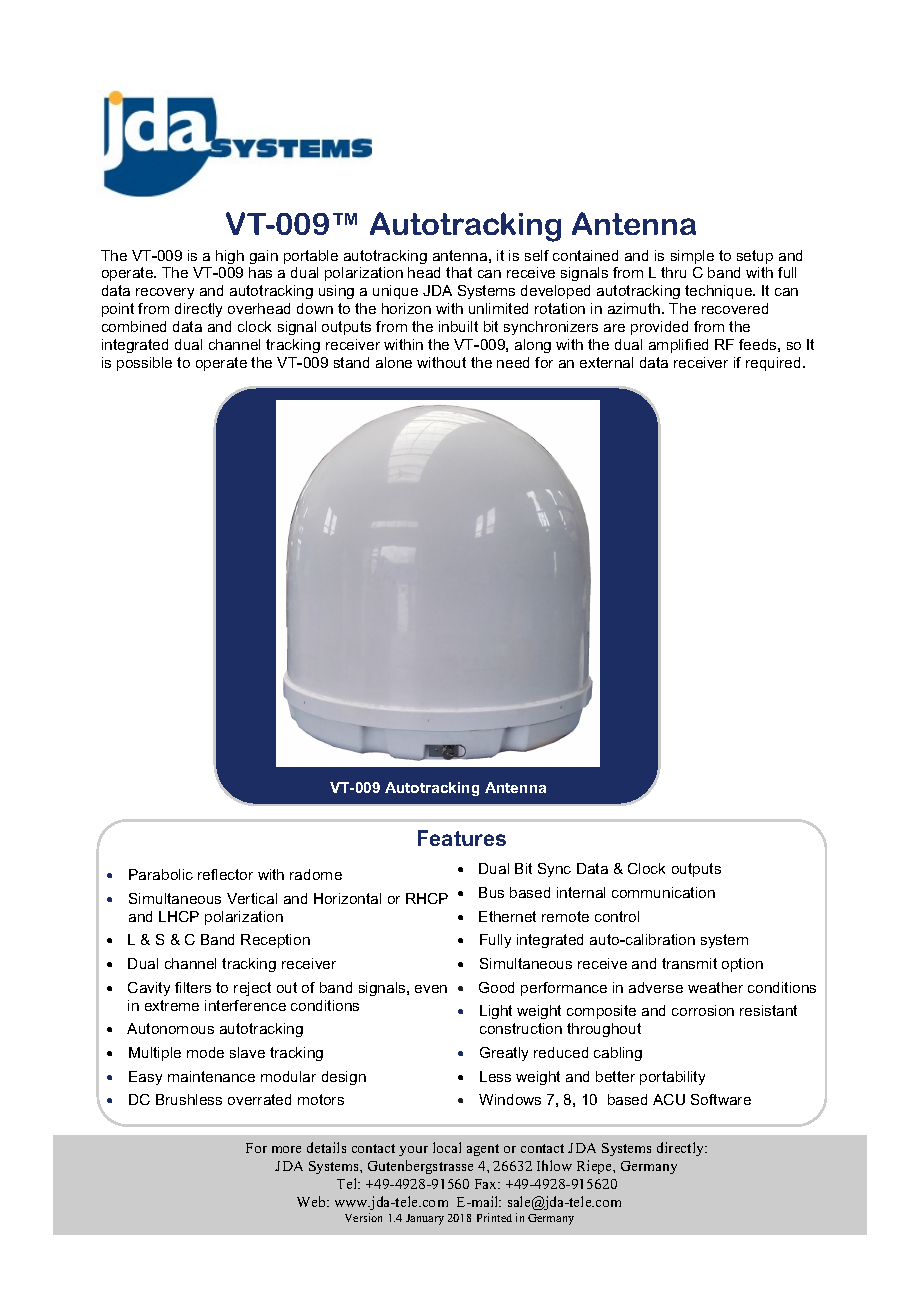 The height and width of the screenshot is (1308, 924). I want to click on more, so click(286, 1149).
